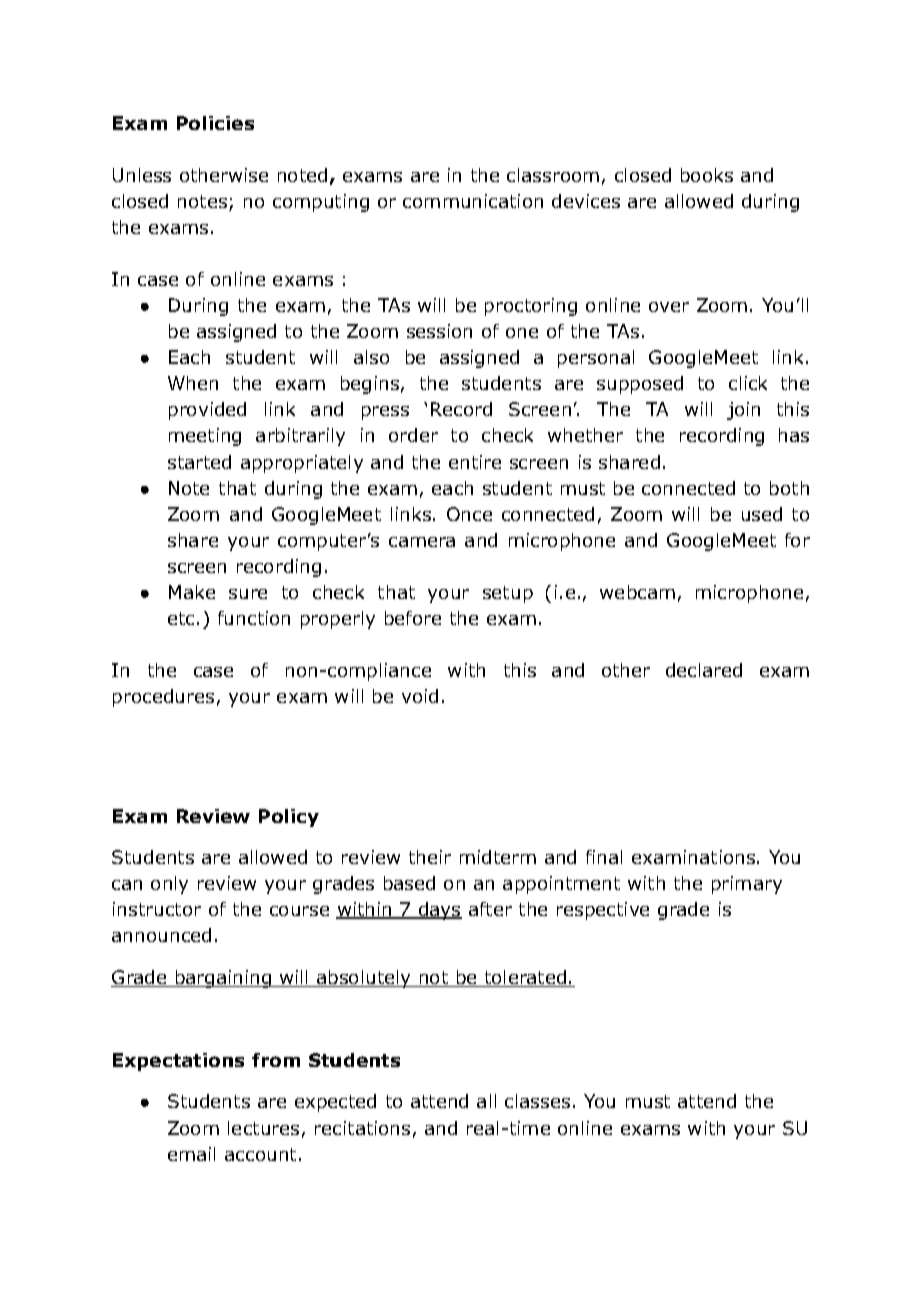 This screenshot has height=1307, width=924. What do you see at coordinates (199, 462) in the screenshot?
I see `started` at bounding box center [199, 462].
